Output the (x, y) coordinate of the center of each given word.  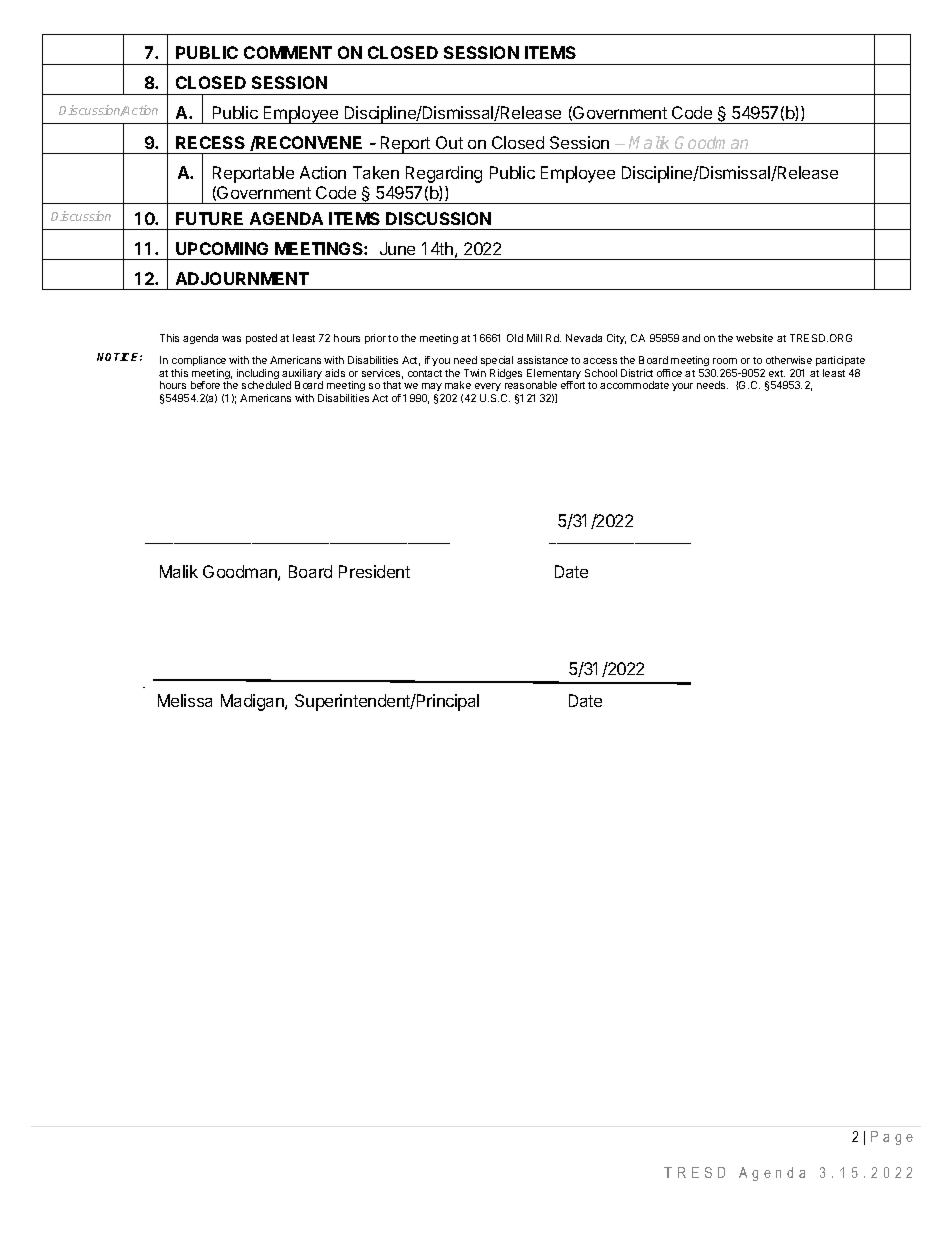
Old (515, 338)
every (487, 389)
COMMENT (288, 52)
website (754, 338)
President (374, 571)
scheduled (266, 385)
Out (449, 142)
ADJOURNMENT (242, 278)
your (682, 387)
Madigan (253, 702)
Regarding (444, 174)
